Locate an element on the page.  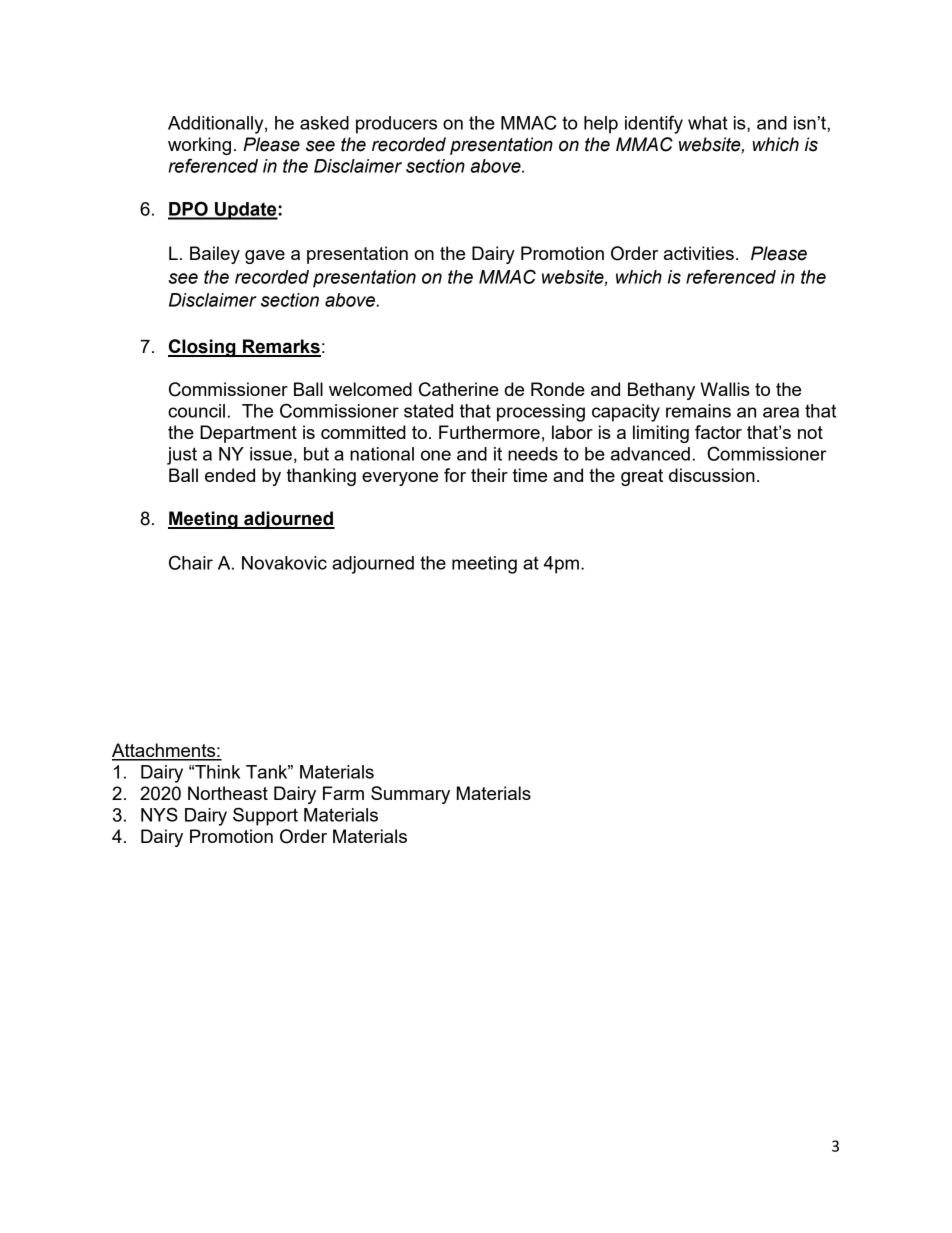
their is located at coordinates (489, 475).
